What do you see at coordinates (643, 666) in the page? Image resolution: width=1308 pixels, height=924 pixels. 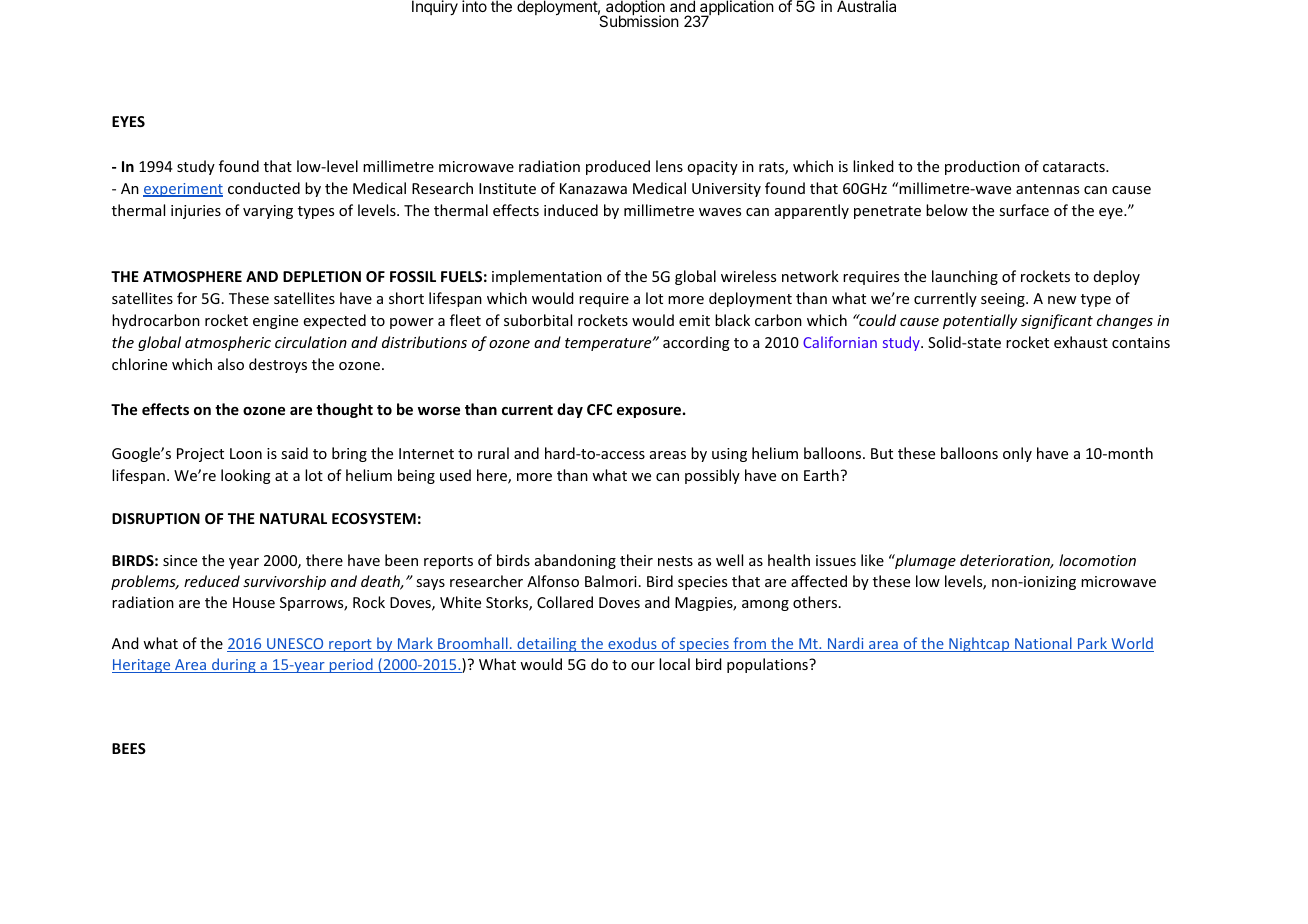 I see `our` at bounding box center [643, 666].
